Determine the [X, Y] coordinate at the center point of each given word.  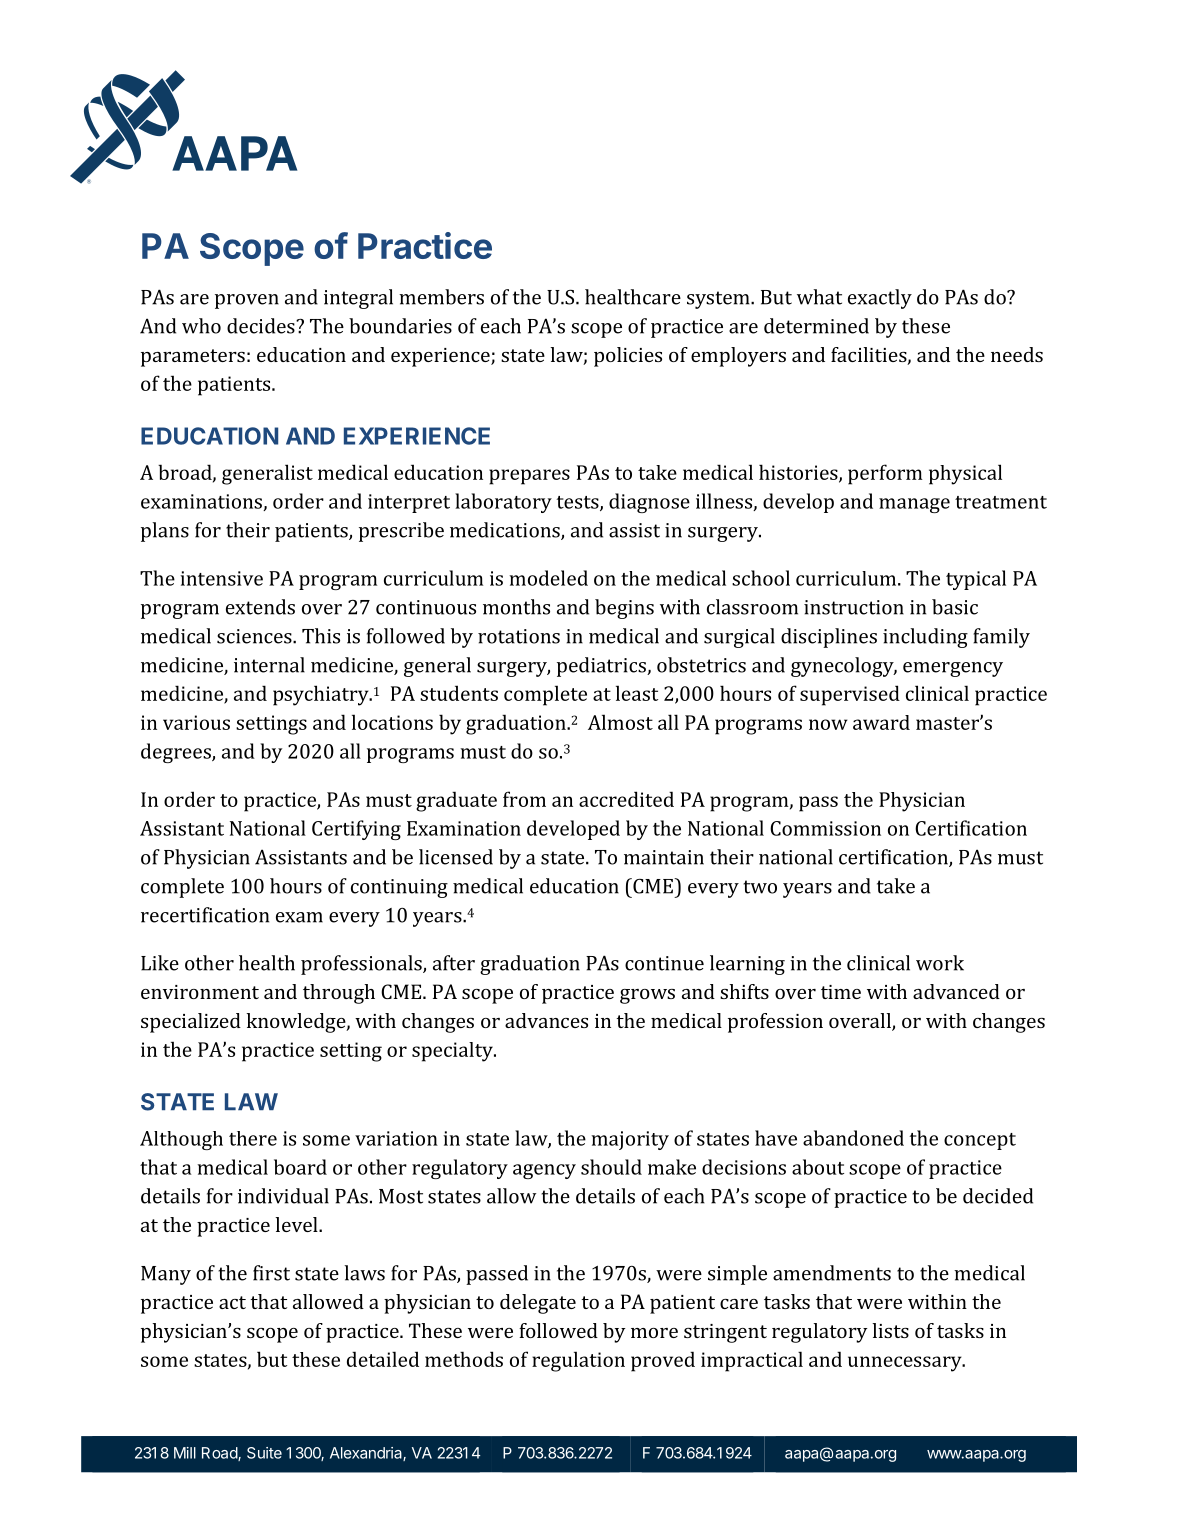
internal [269, 665]
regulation [578, 1361]
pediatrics [602, 667]
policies [628, 357]
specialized [191, 1023]
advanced [956, 991]
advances [546, 1020]
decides [262, 326]
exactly [880, 299]
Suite [264, 1453]
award [881, 722]
